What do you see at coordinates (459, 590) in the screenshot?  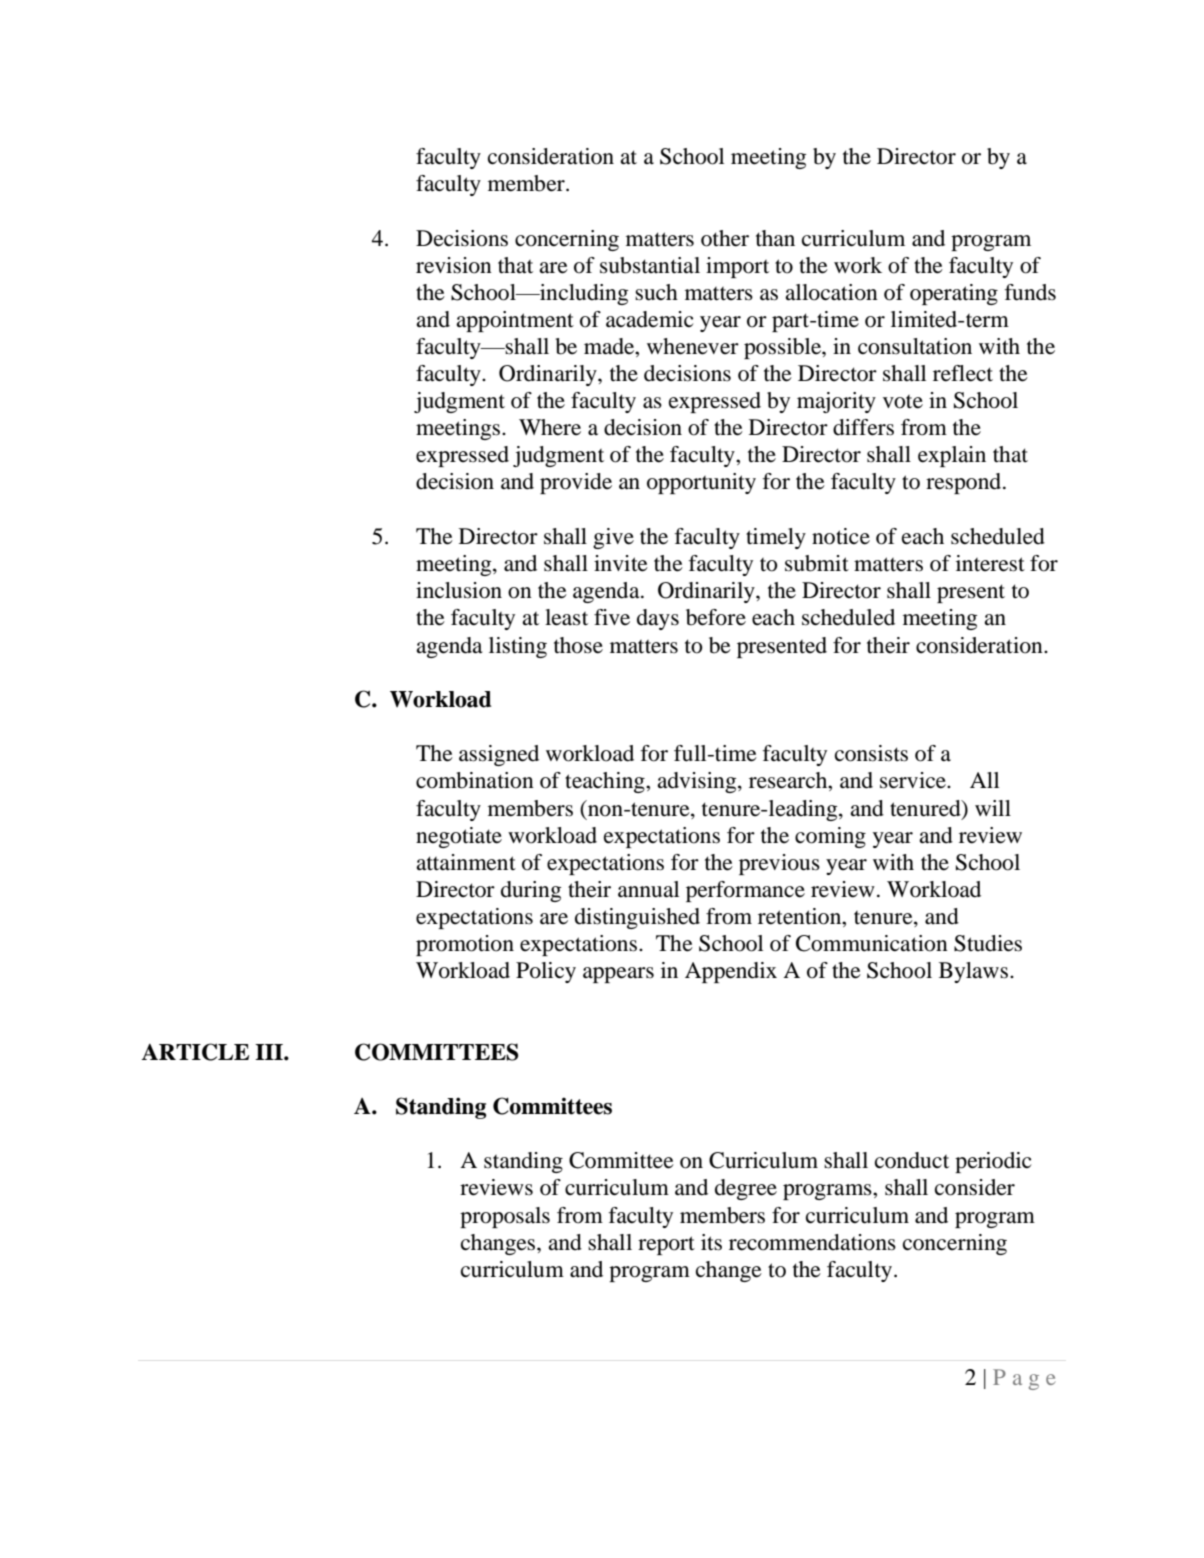 I see `inclusion` at bounding box center [459, 590].
